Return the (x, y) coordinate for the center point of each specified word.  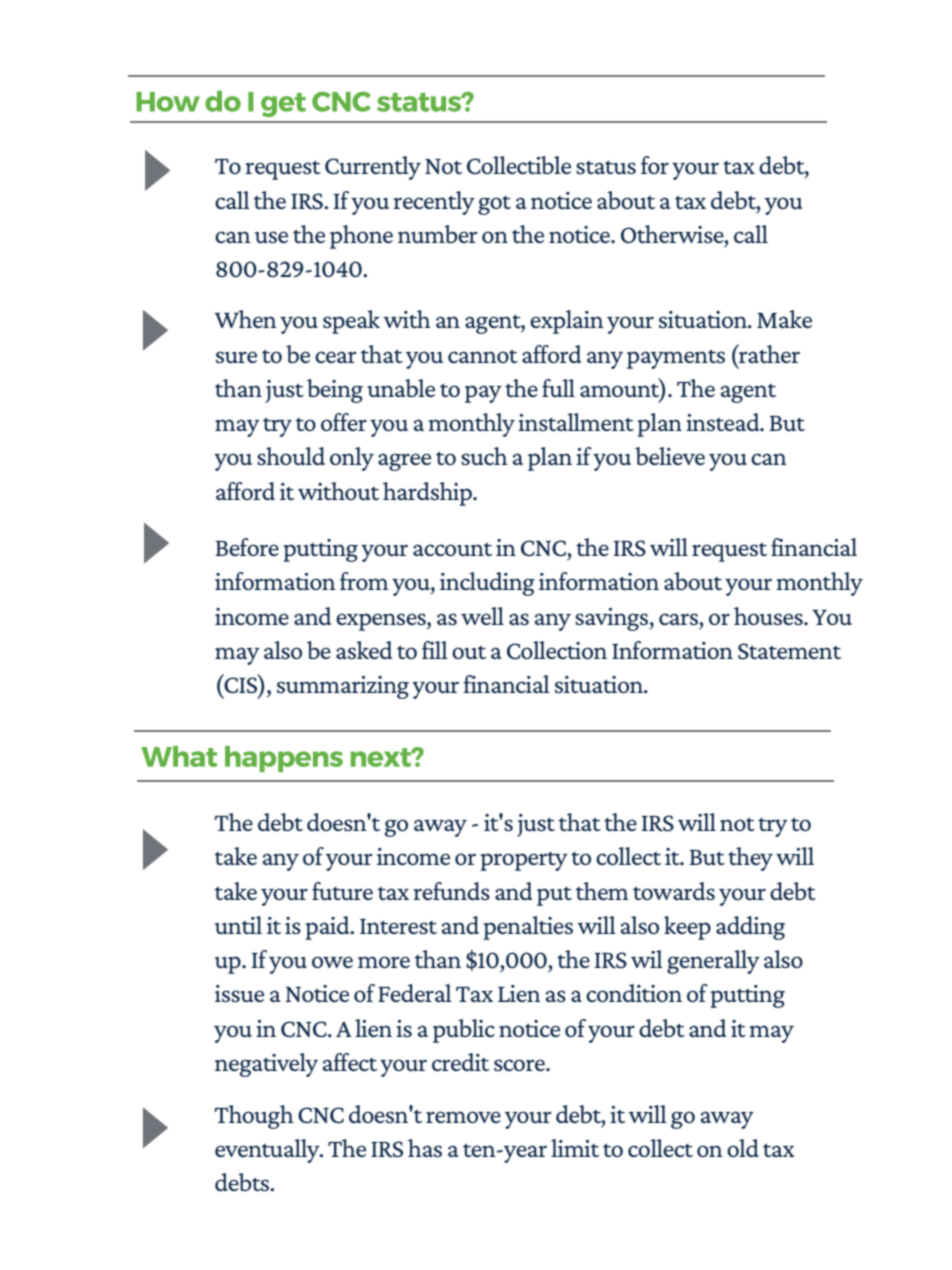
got (494, 205)
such (484, 456)
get (283, 105)
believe (670, 456)
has (425, 1148)
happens (284, 759)
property (524, 861)
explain (567, 322)
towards (674, 891)
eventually (268, 1151)
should (291, 456)
